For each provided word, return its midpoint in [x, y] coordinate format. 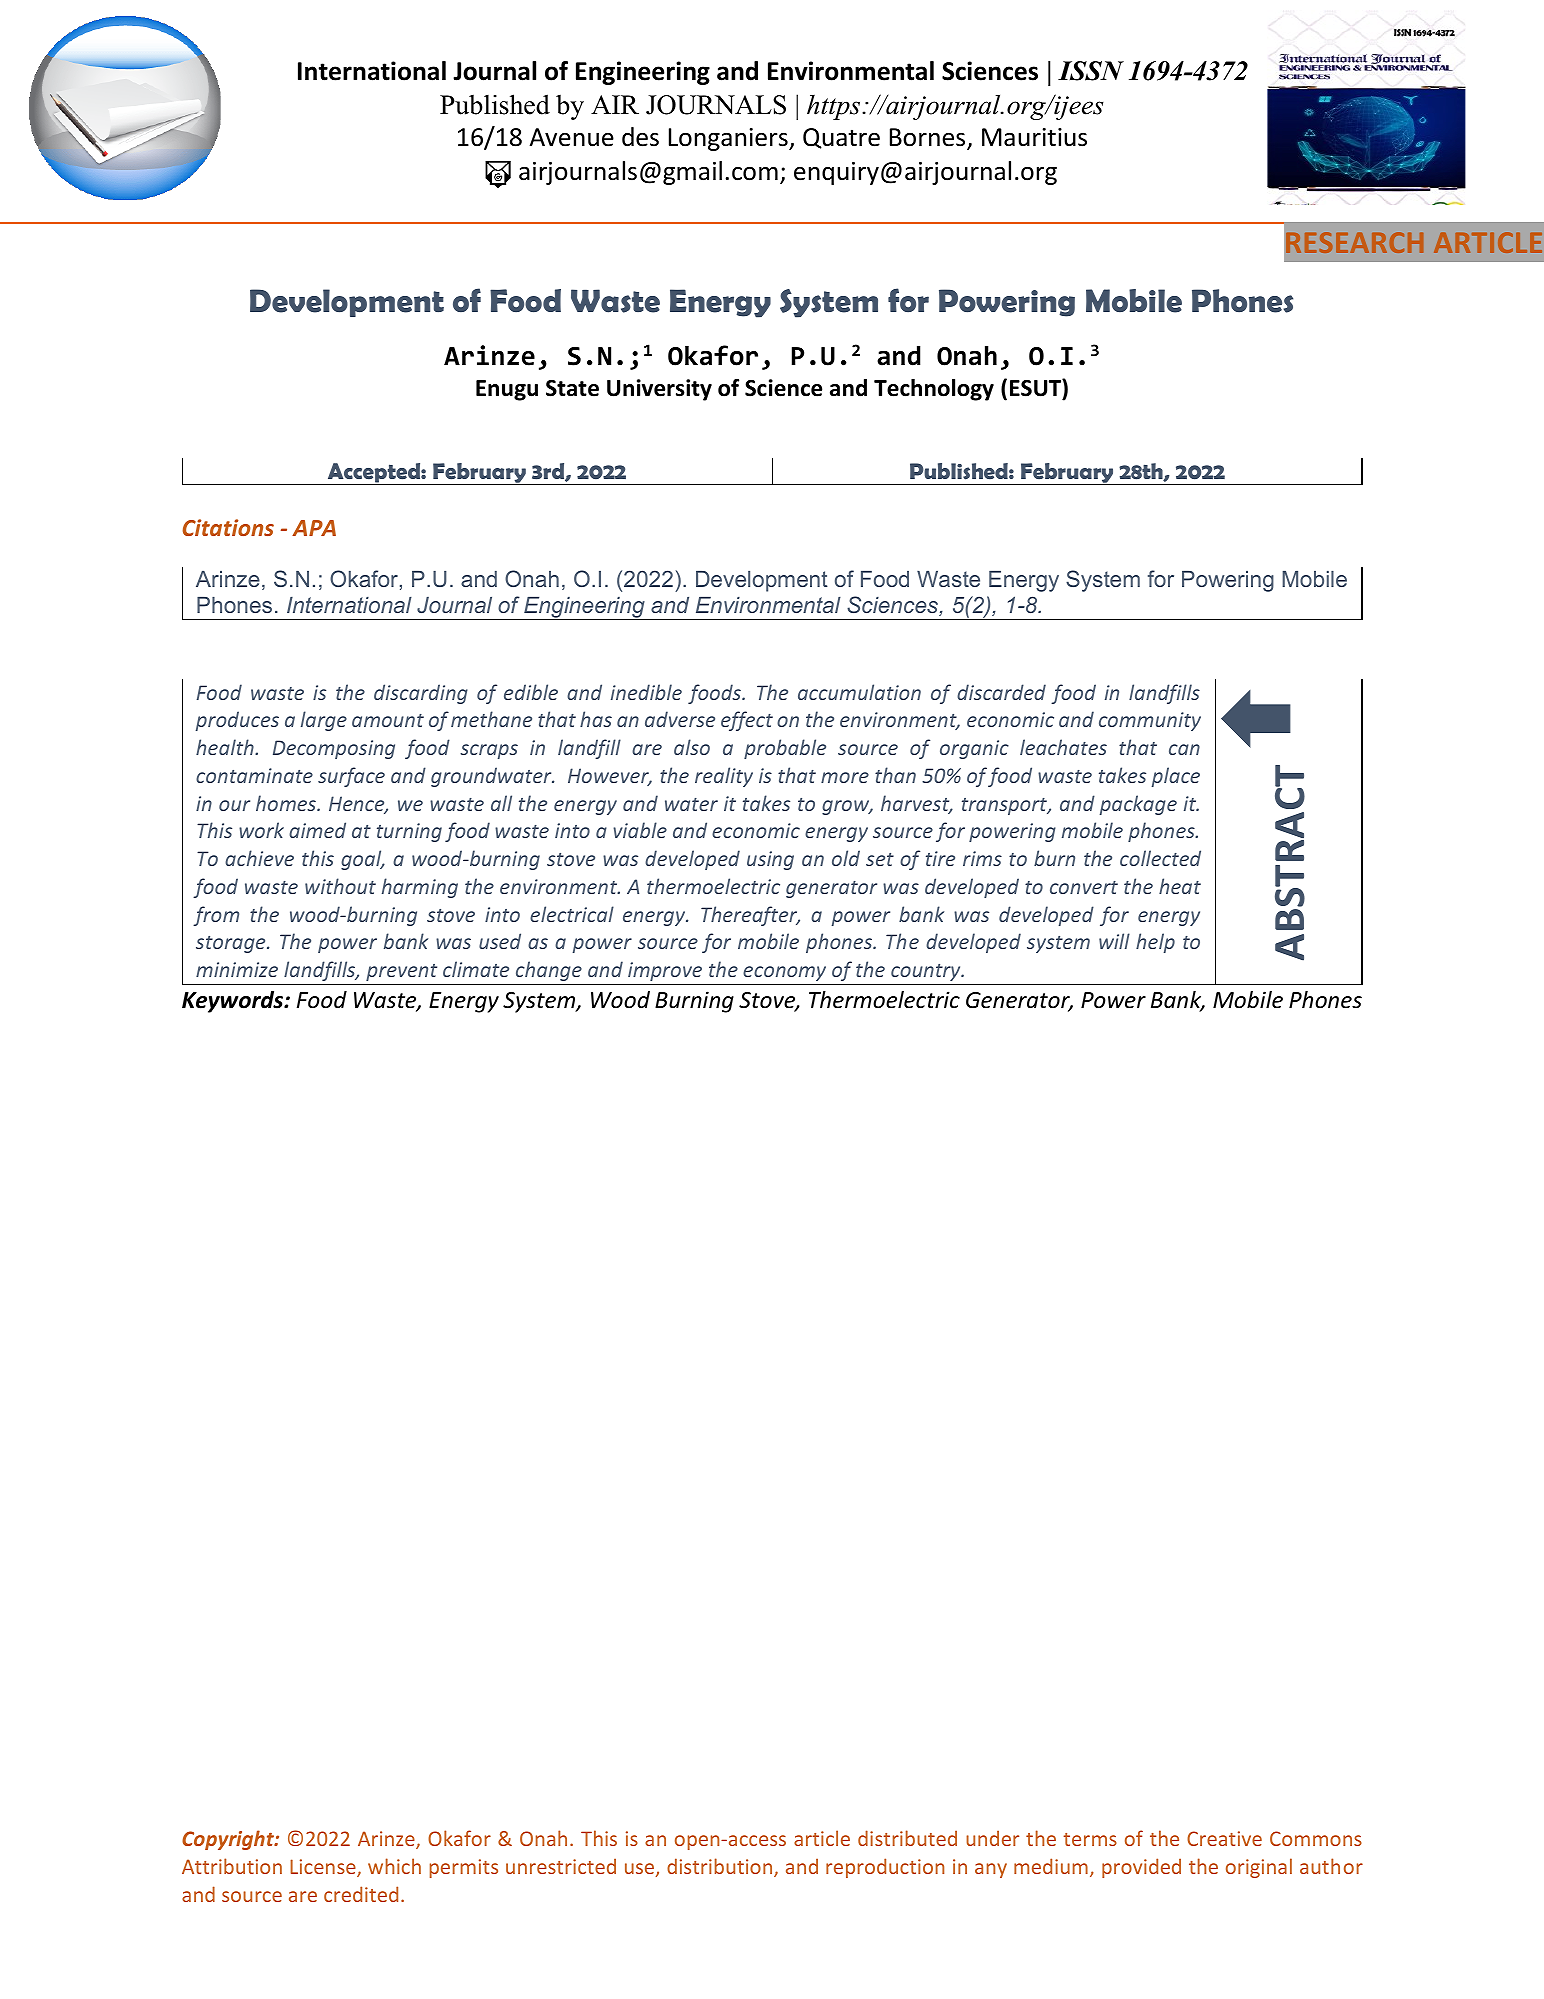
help [1155, 943]
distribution [721, 1867]
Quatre [841, 138]
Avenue [572, 137]
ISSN [1091, 71]
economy [784, 973]
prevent [401, 972]
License [324, 1868]
